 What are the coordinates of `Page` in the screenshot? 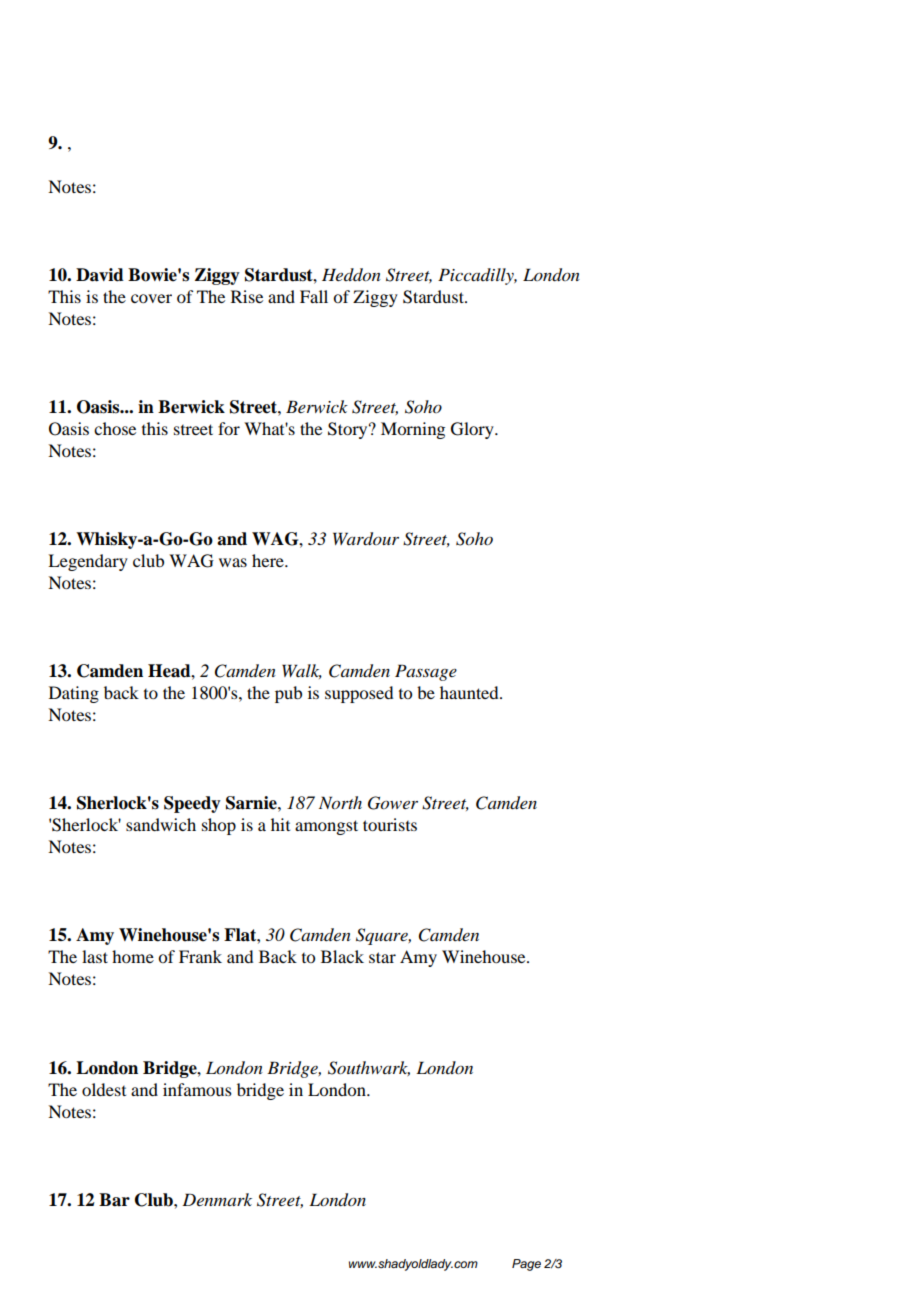 It's located at (526, 1265).
